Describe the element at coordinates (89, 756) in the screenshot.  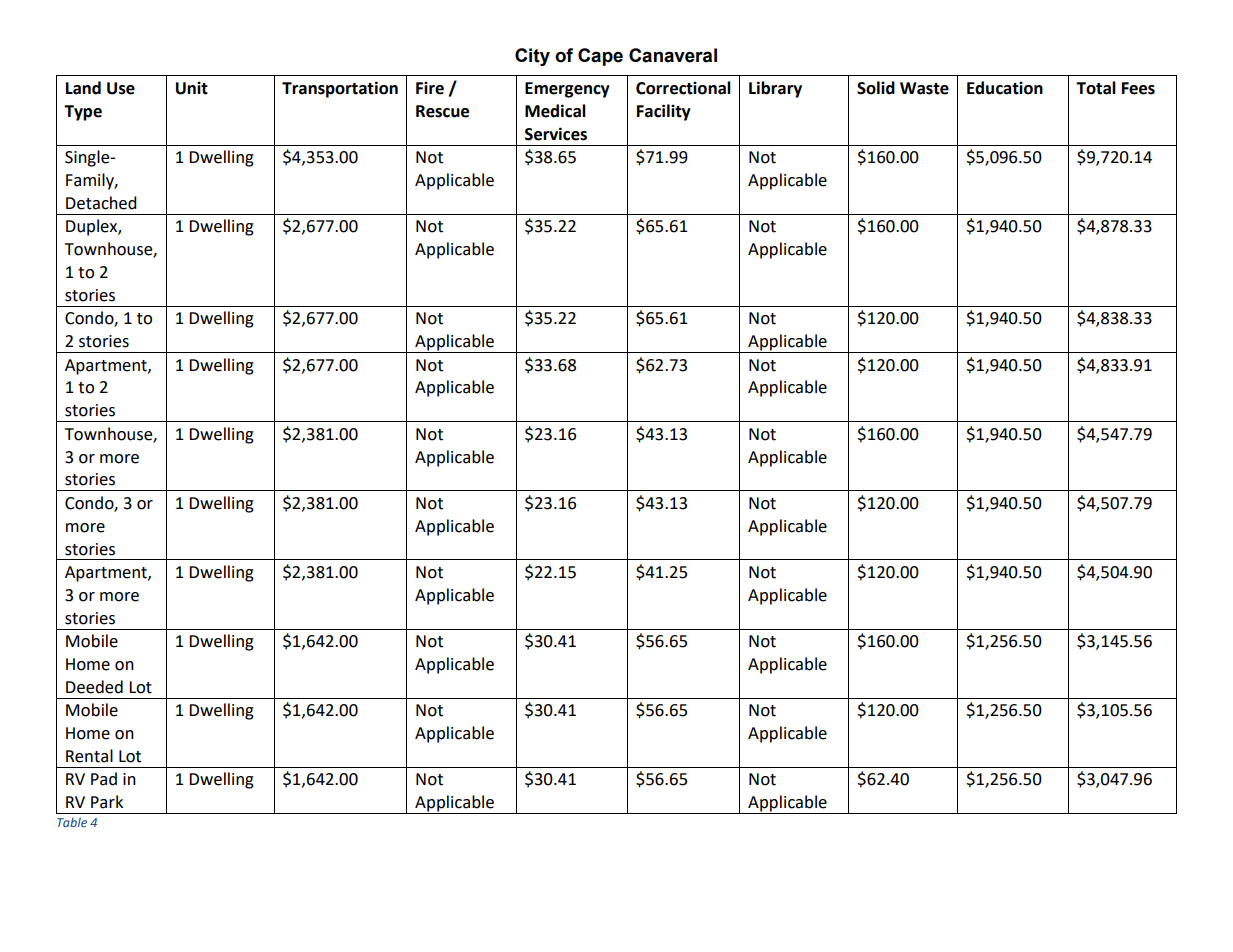
I see `Rental` at that location.
